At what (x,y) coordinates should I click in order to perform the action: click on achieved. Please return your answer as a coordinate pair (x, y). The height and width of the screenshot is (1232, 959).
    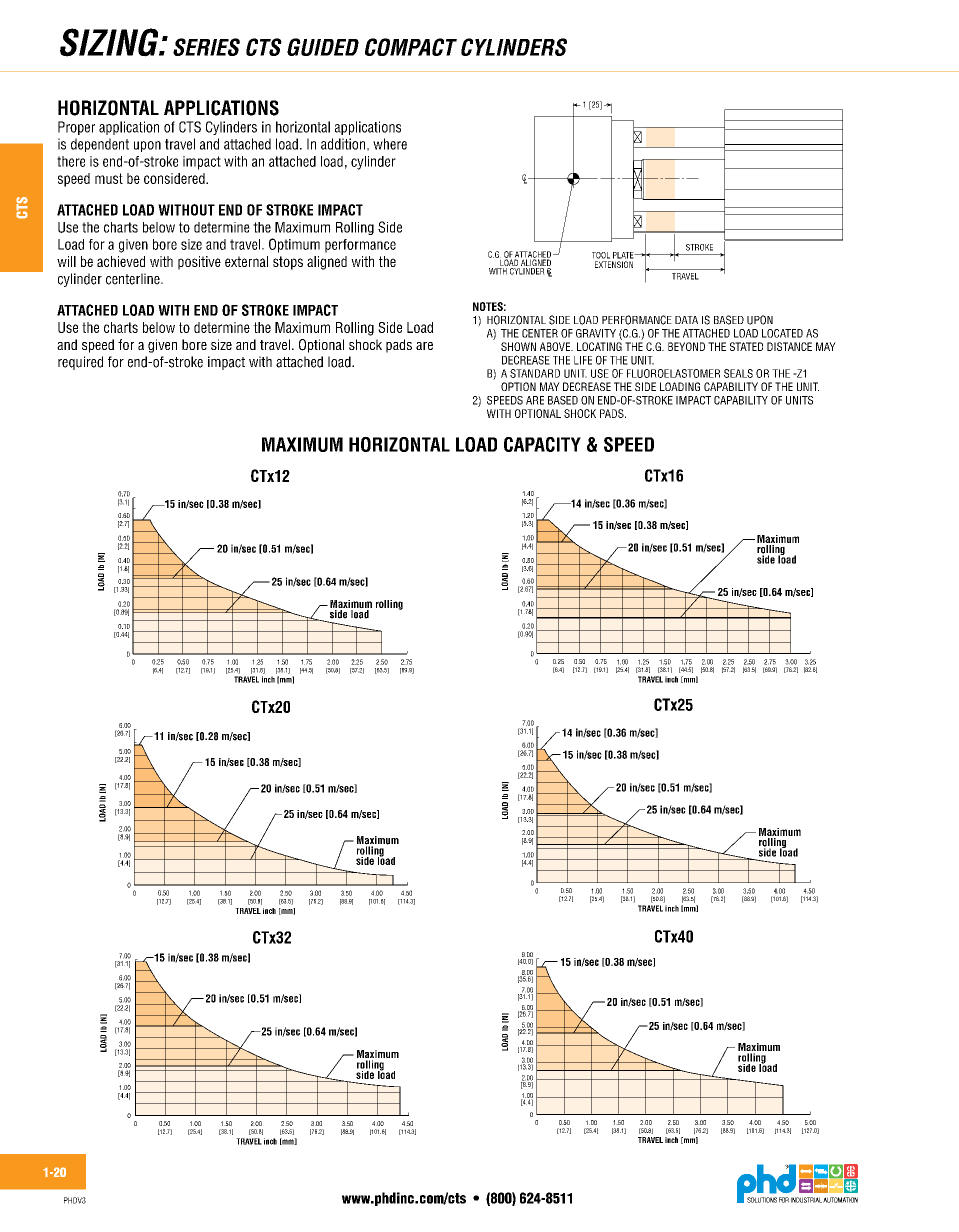
    Looking at the image, I should click on (121, 261).
